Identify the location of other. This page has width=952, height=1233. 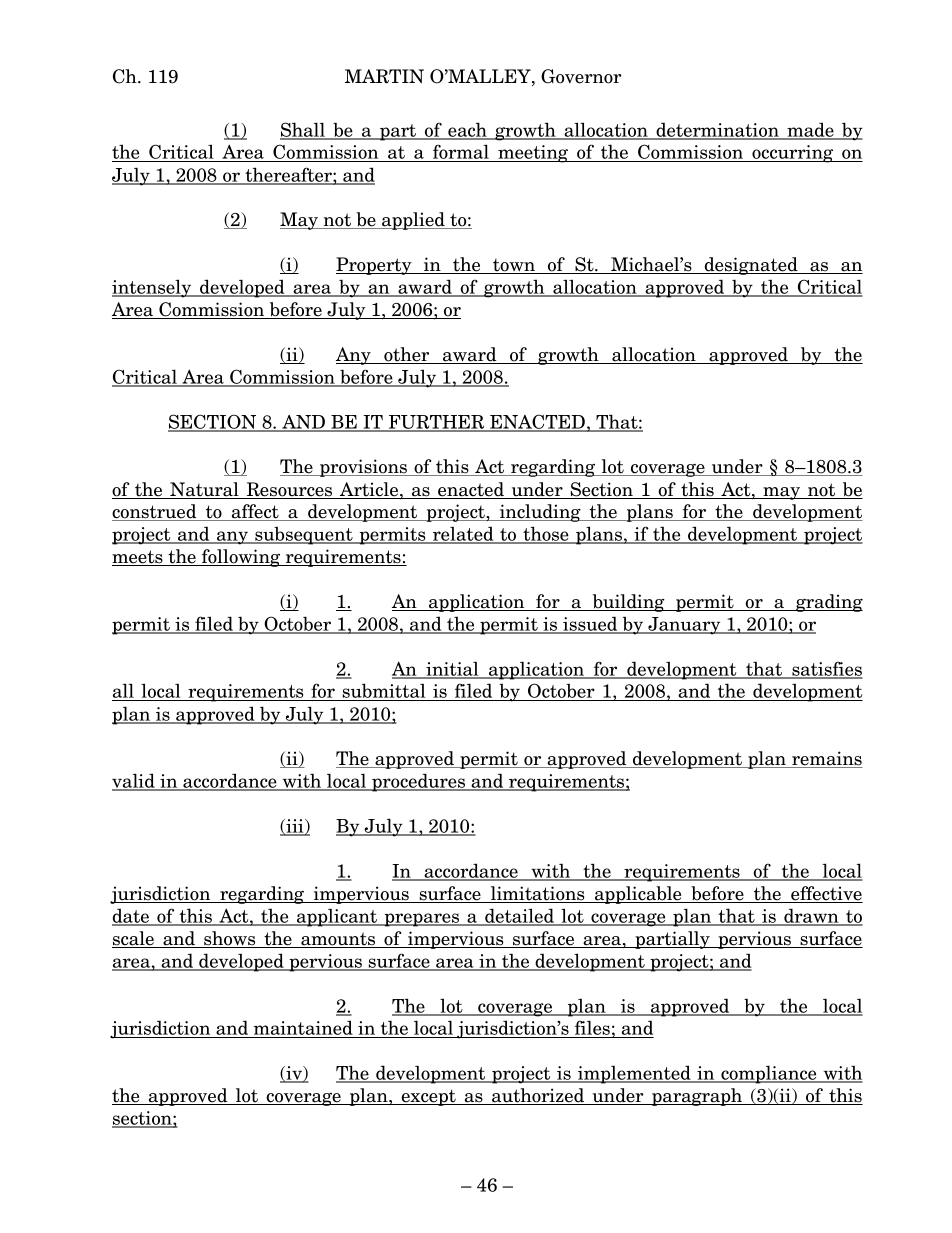
(407, 355).
